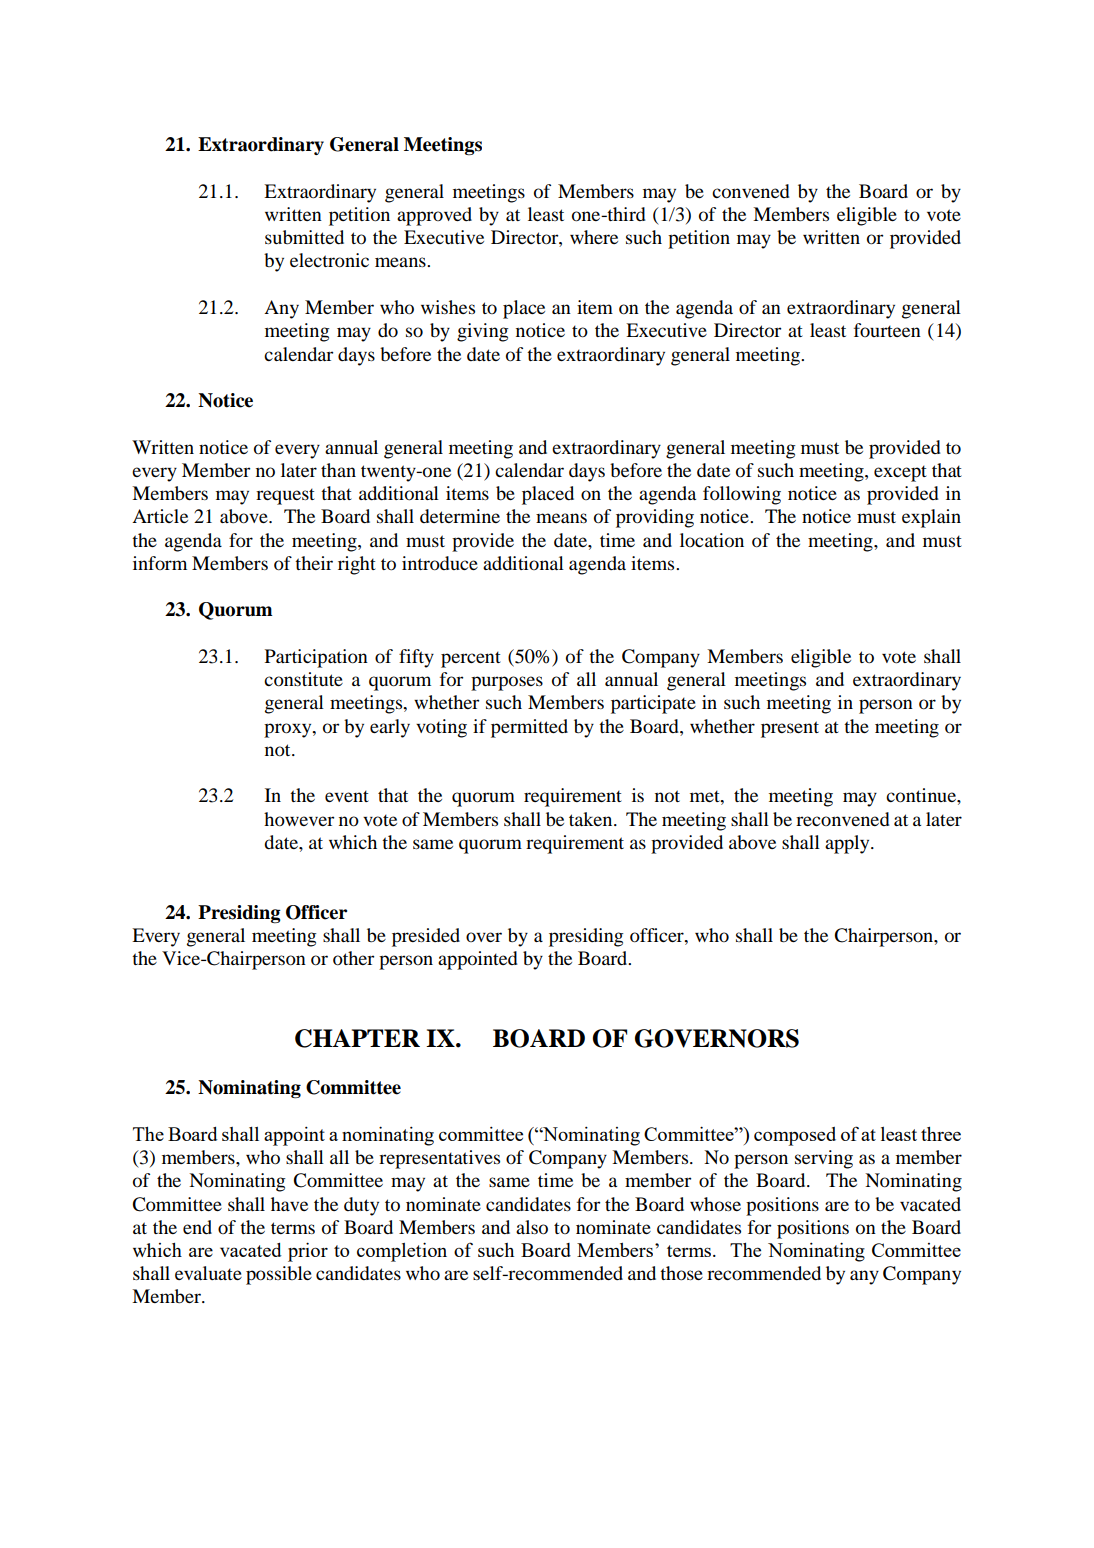 This document has width=1094, height=1548. What do you see at coordinates (304, 237) in the document?
I see `submitted` at bounding box center [304, 237].
